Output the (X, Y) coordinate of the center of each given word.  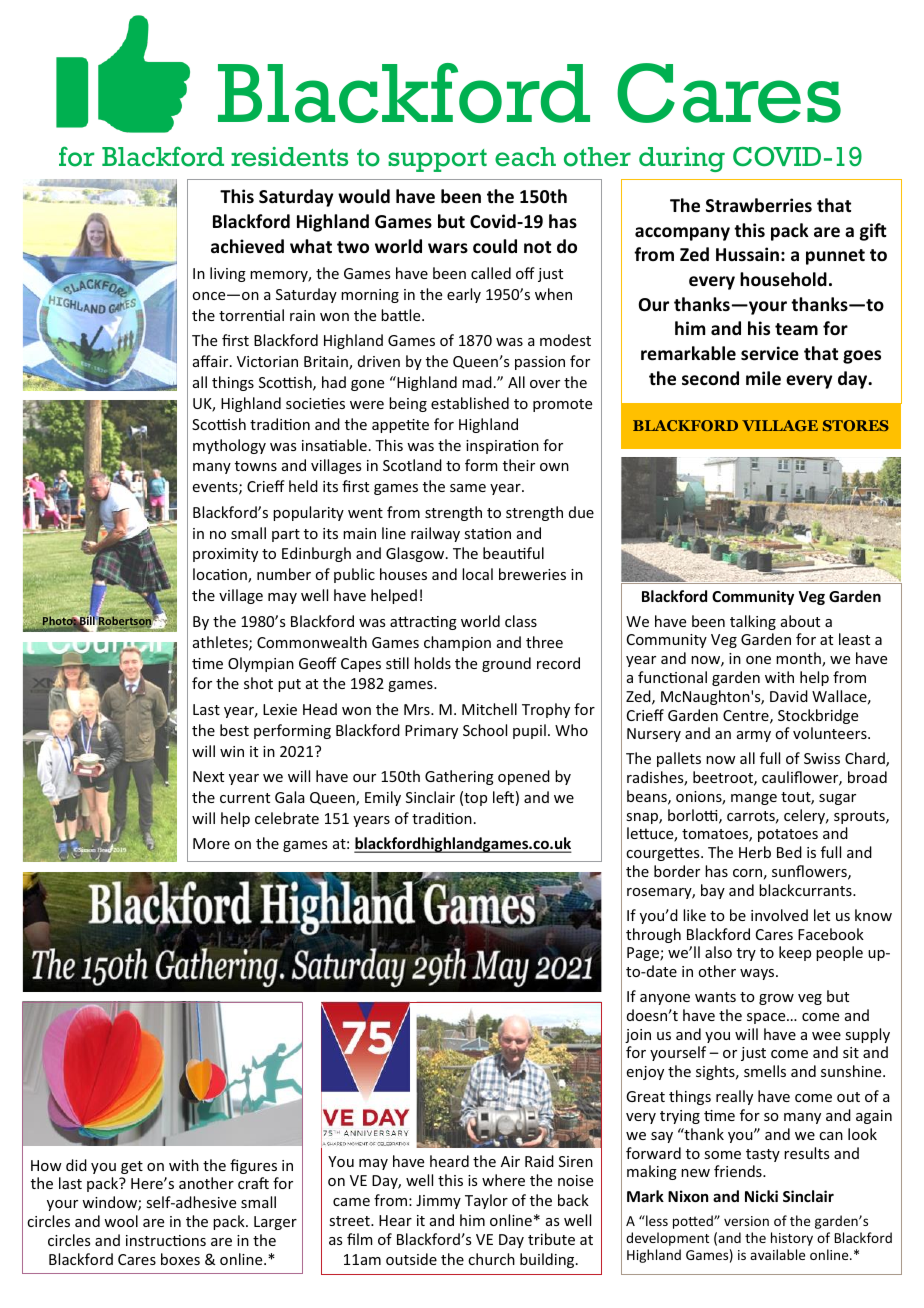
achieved (247, 246)
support (437, 160)
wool (121, 1221)
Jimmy (438, 1202)
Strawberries (759, 205)
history (792, 1239)
